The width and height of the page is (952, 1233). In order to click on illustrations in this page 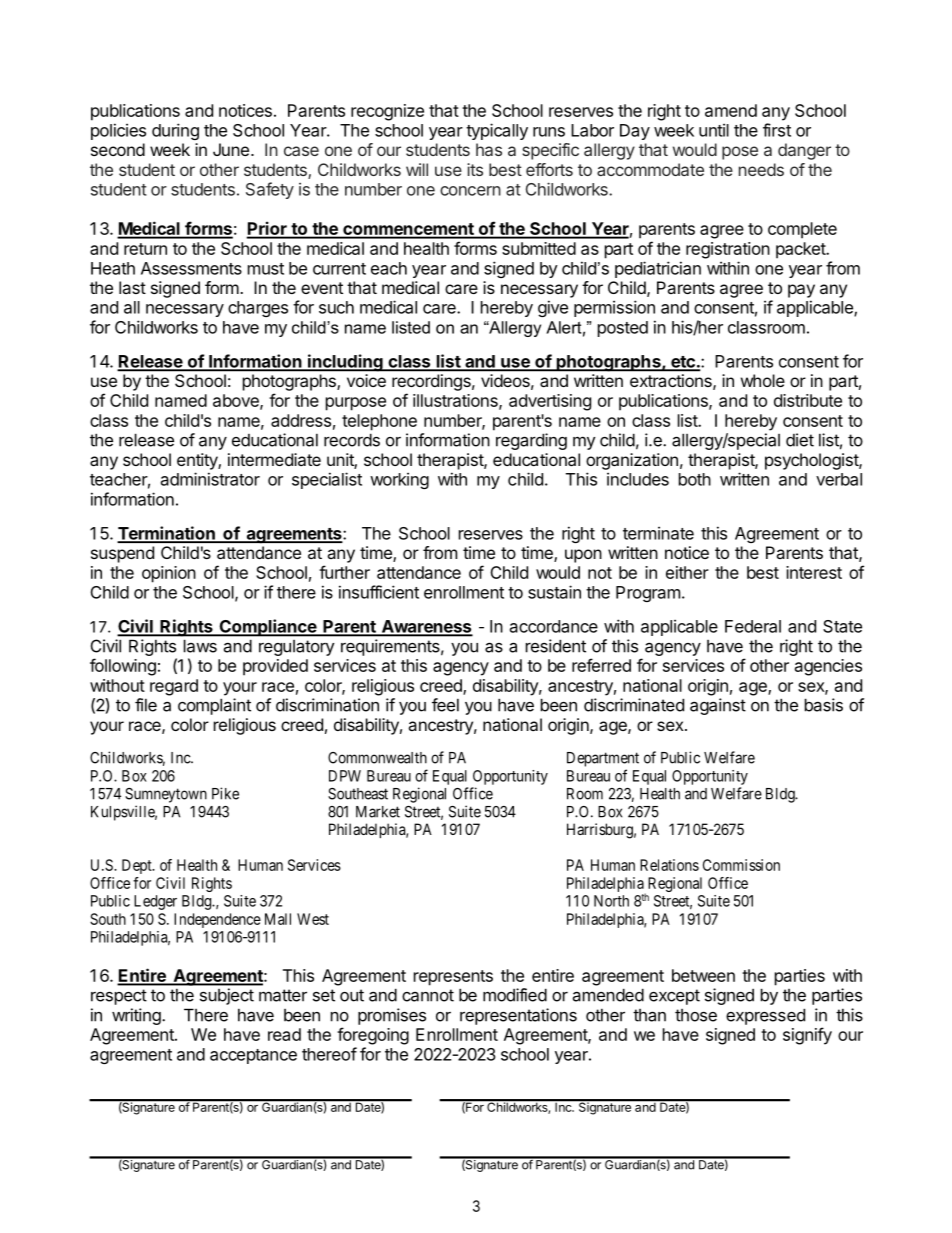, I will do `click(456, 401)`.
